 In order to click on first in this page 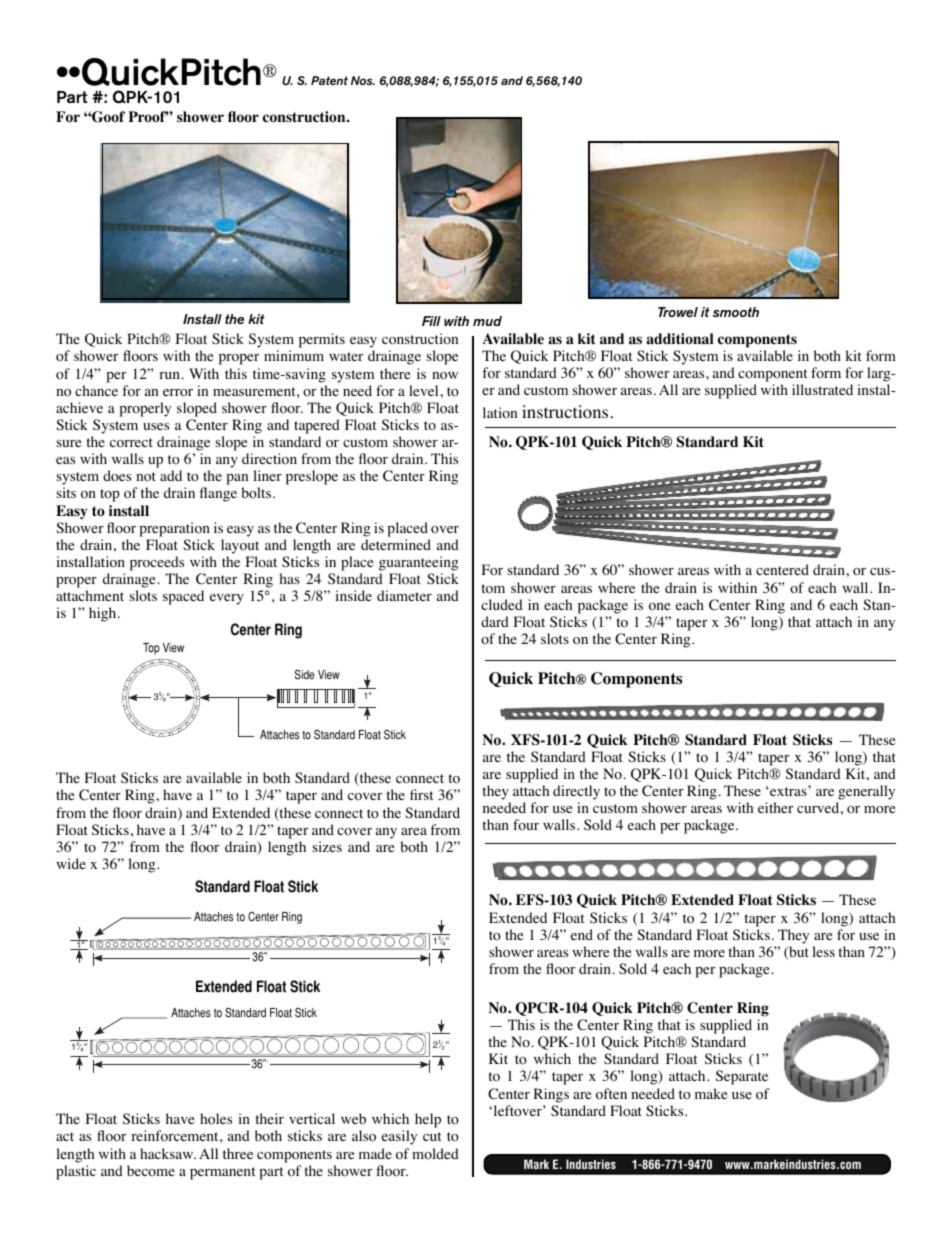, I will do `click(421, 794)`.
